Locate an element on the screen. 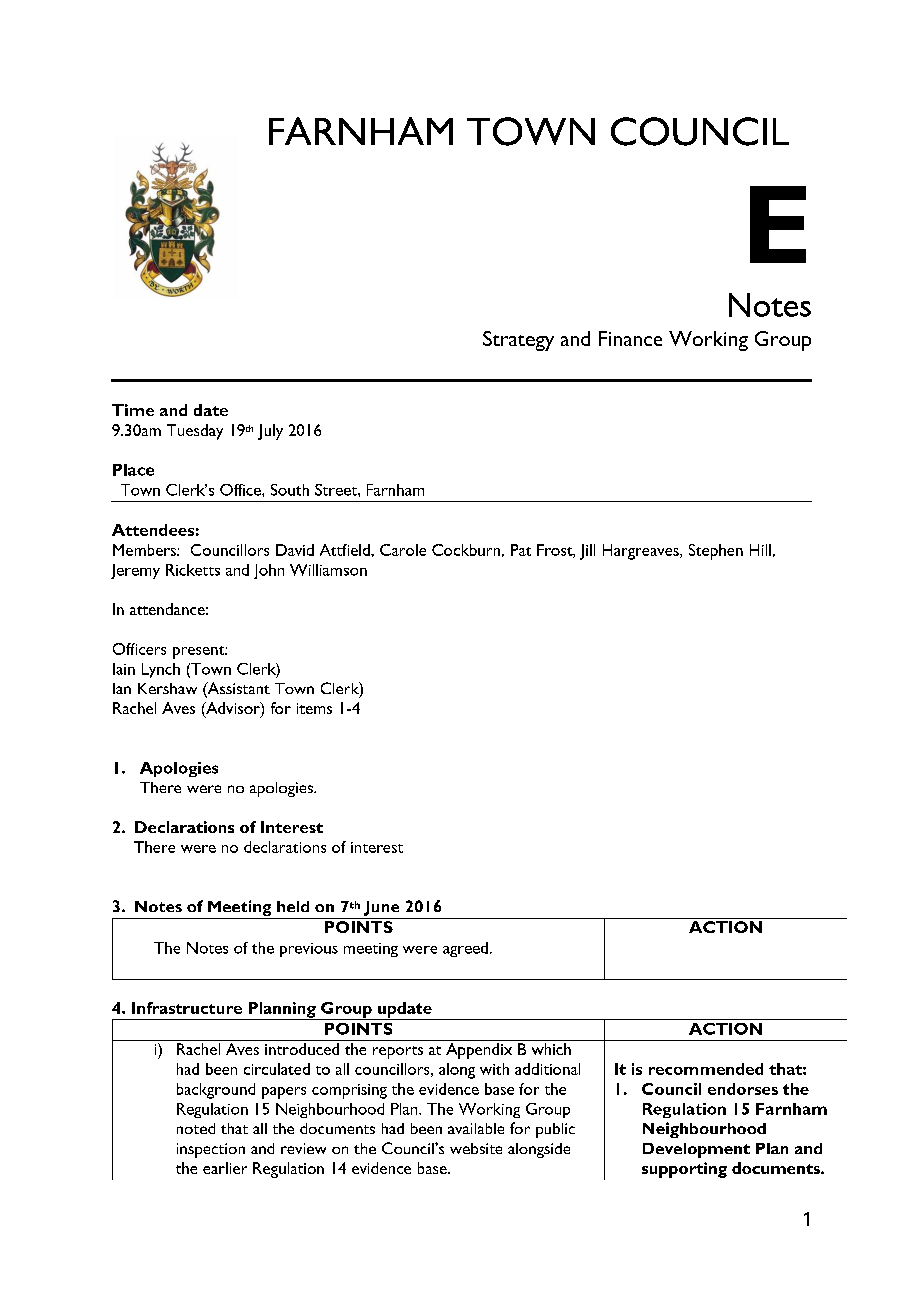 The height and width of the screenshot is (1308, 924). Stephen is located at coordinates (716, 552).
